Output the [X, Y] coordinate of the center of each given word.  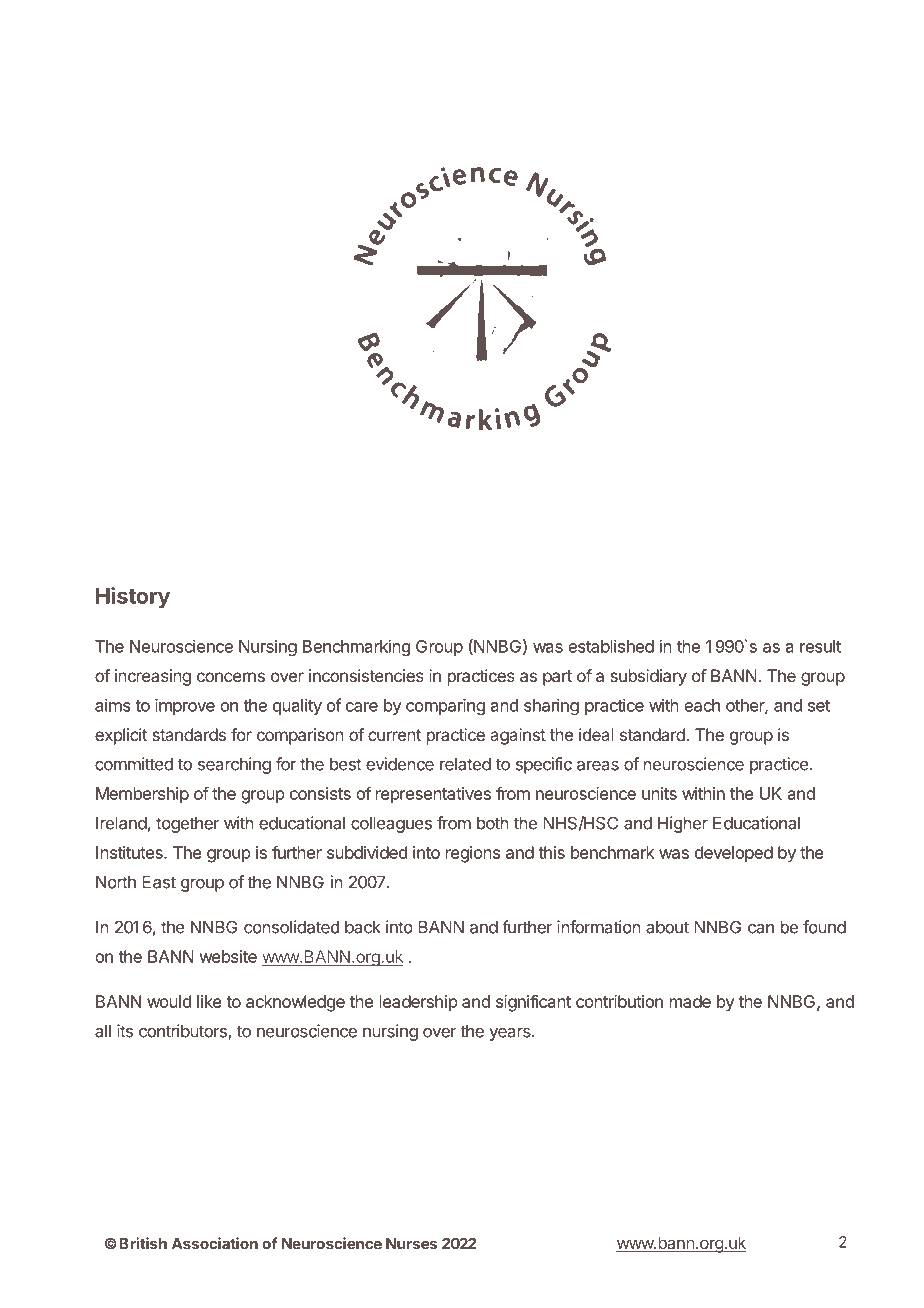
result [820, 646]
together [188, 825]
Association [215, 1243]
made [690, 1001]
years [511, 1034]
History [133, 597]
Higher [683, 824]
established [611, 646]
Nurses [411, 1244]
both [493, 823]
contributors [184, 1032]
